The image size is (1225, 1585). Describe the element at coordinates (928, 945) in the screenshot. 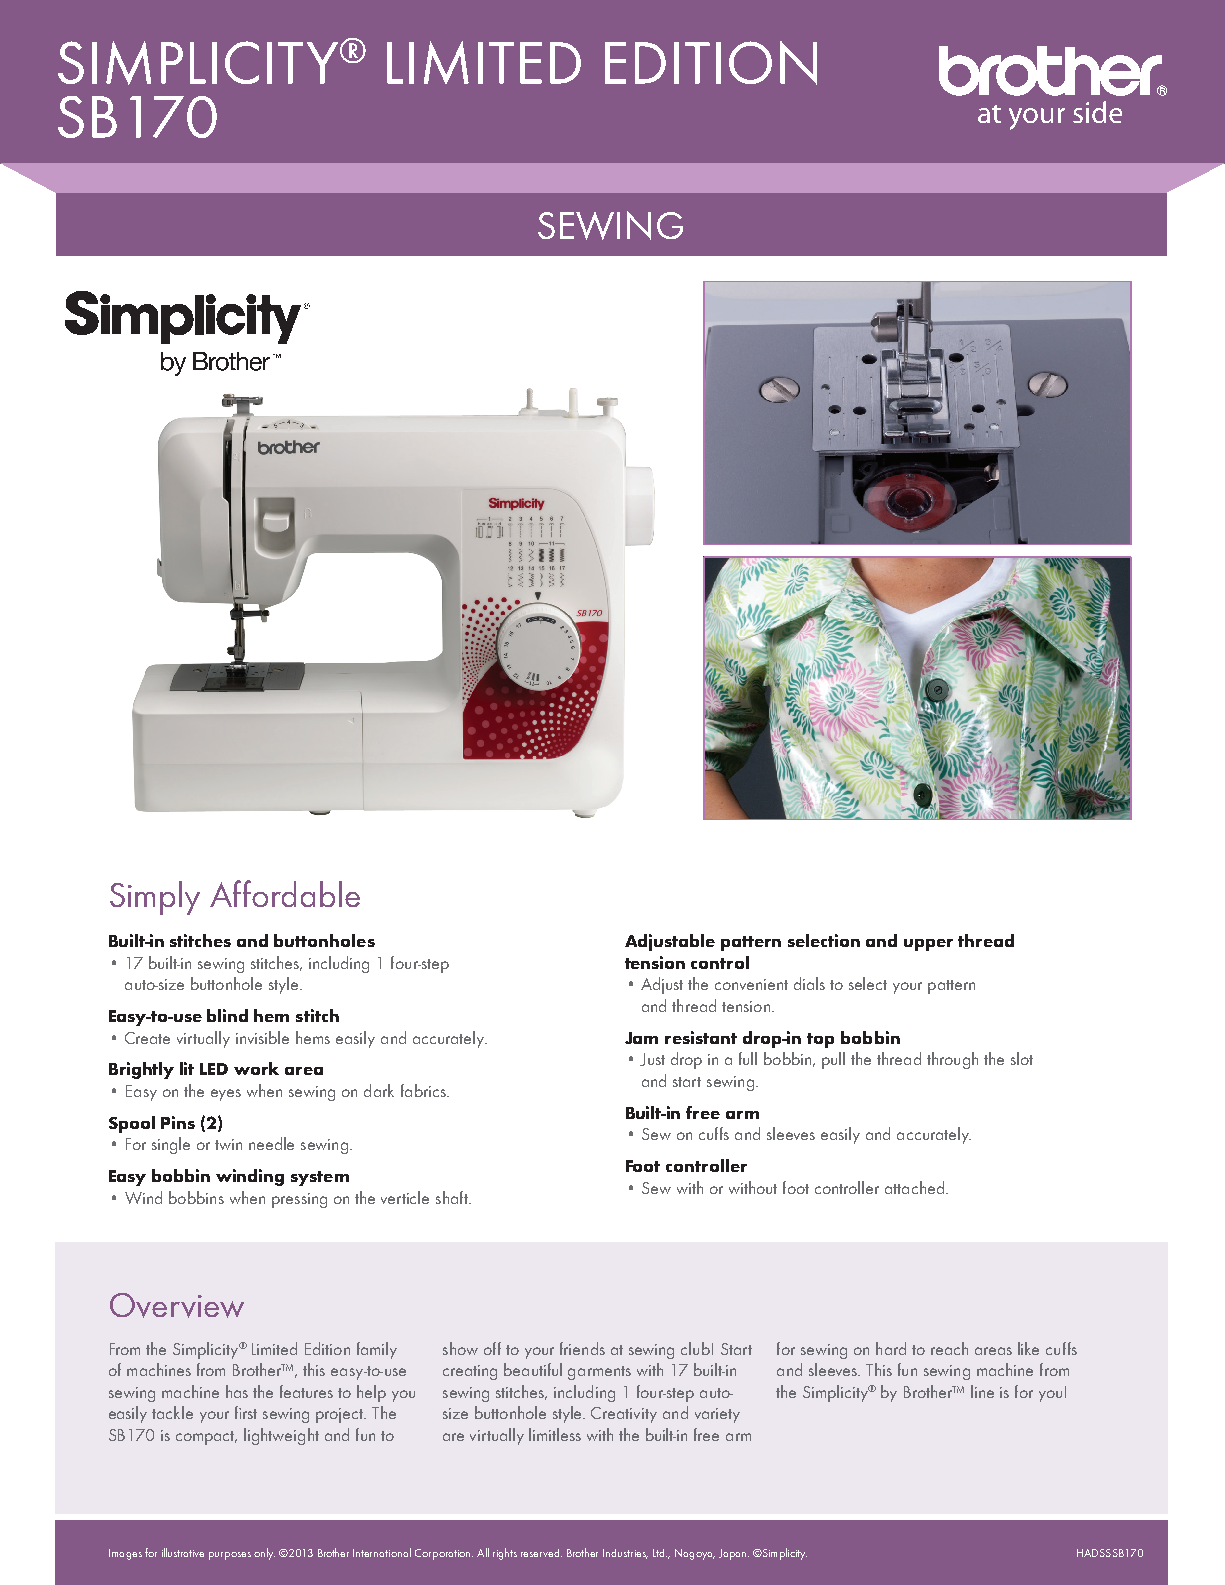

I see `upper` at that location.
